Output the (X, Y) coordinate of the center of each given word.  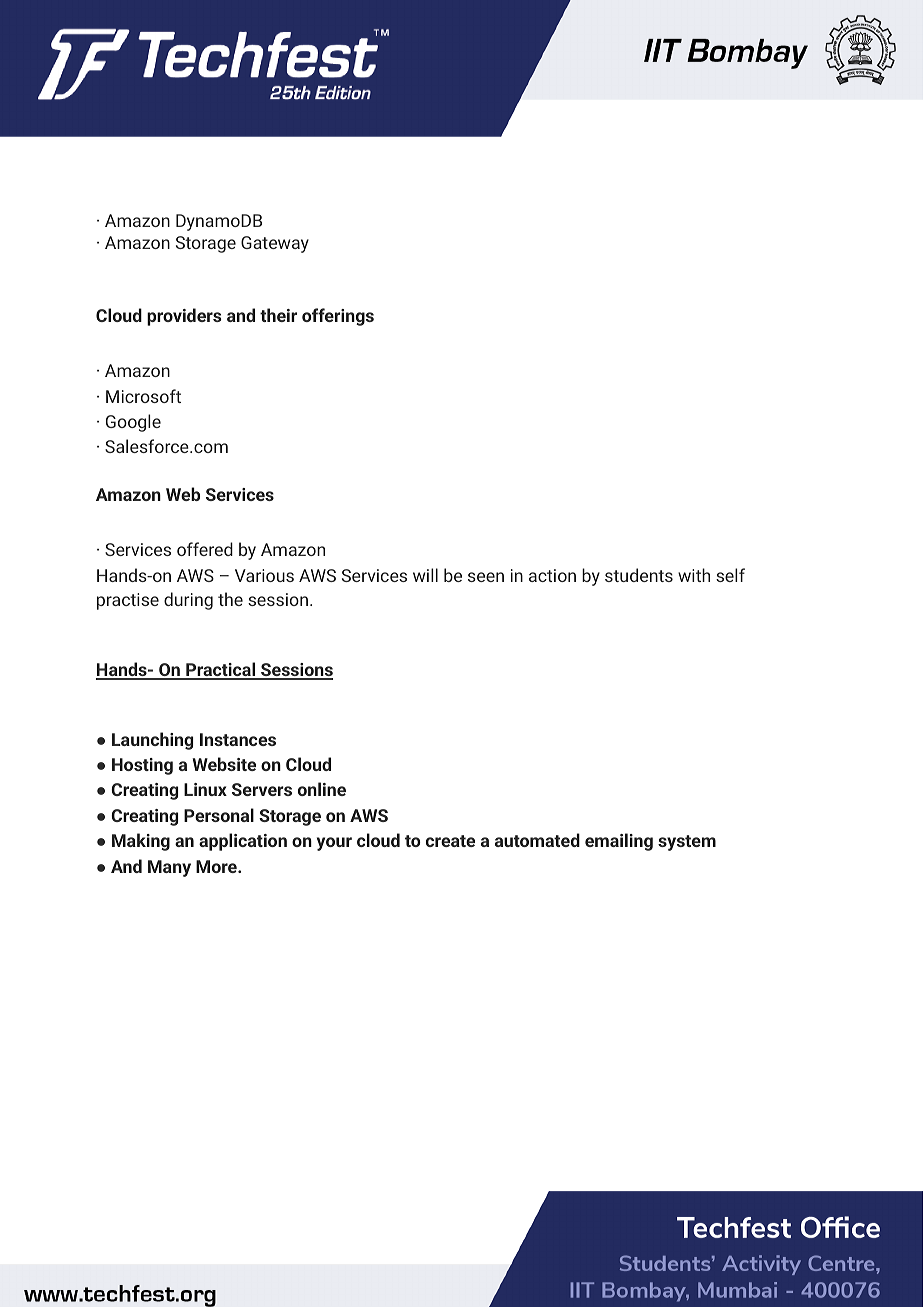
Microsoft (143, 396)
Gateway (275, 244)
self (730, 575)
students (639, 575)
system (687, 843)
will (425, 575)
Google (133, 423)
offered (205, 549)
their (278, 315)
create (450, 841)
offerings (338, 317)
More (217, 866)
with (694, 575)
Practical (221, 670)
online (322, 789)
